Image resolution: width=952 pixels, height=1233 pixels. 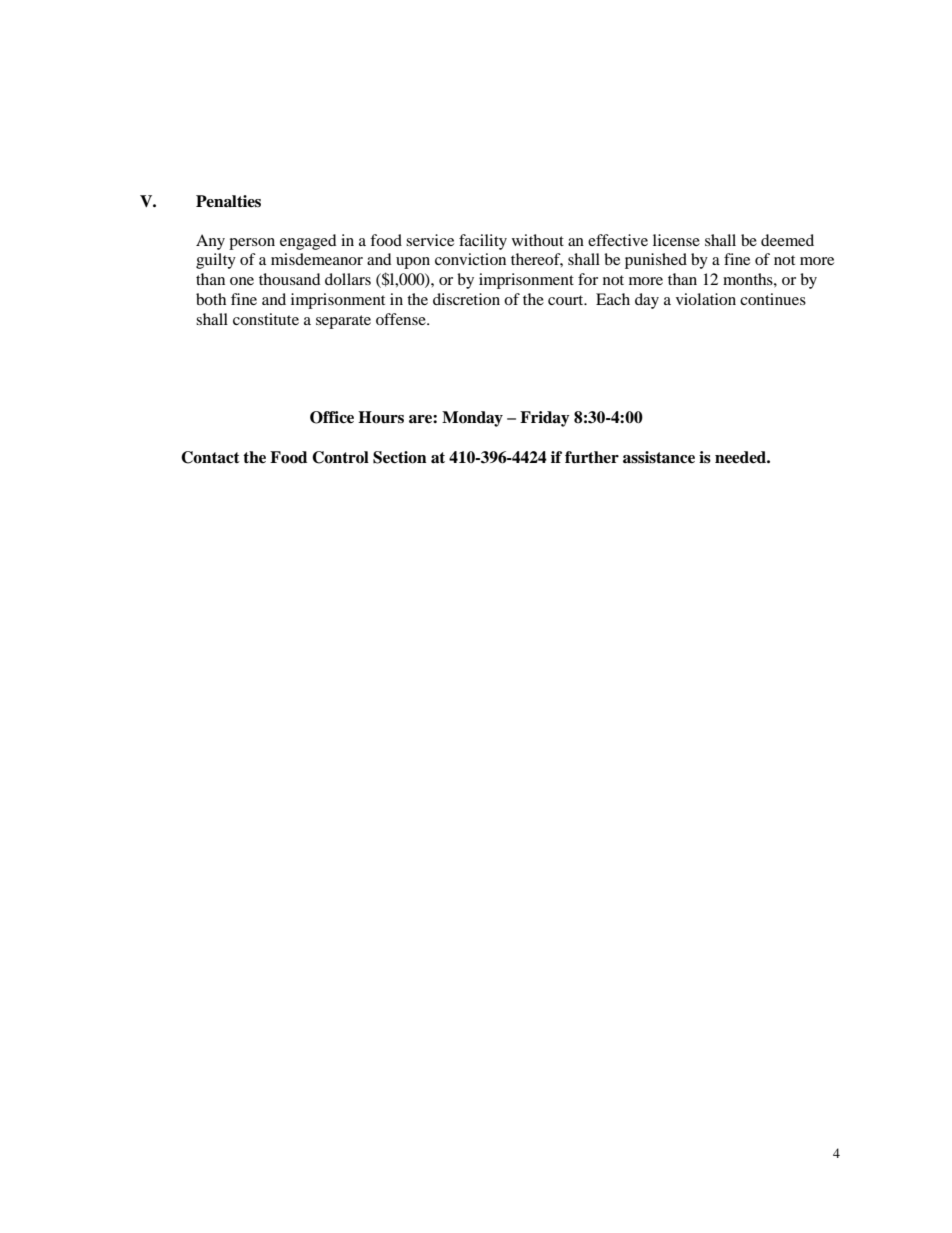 What do you see at coordinates (340, 457) in the page?
I see `Control` at bounding box center [340, 457].
